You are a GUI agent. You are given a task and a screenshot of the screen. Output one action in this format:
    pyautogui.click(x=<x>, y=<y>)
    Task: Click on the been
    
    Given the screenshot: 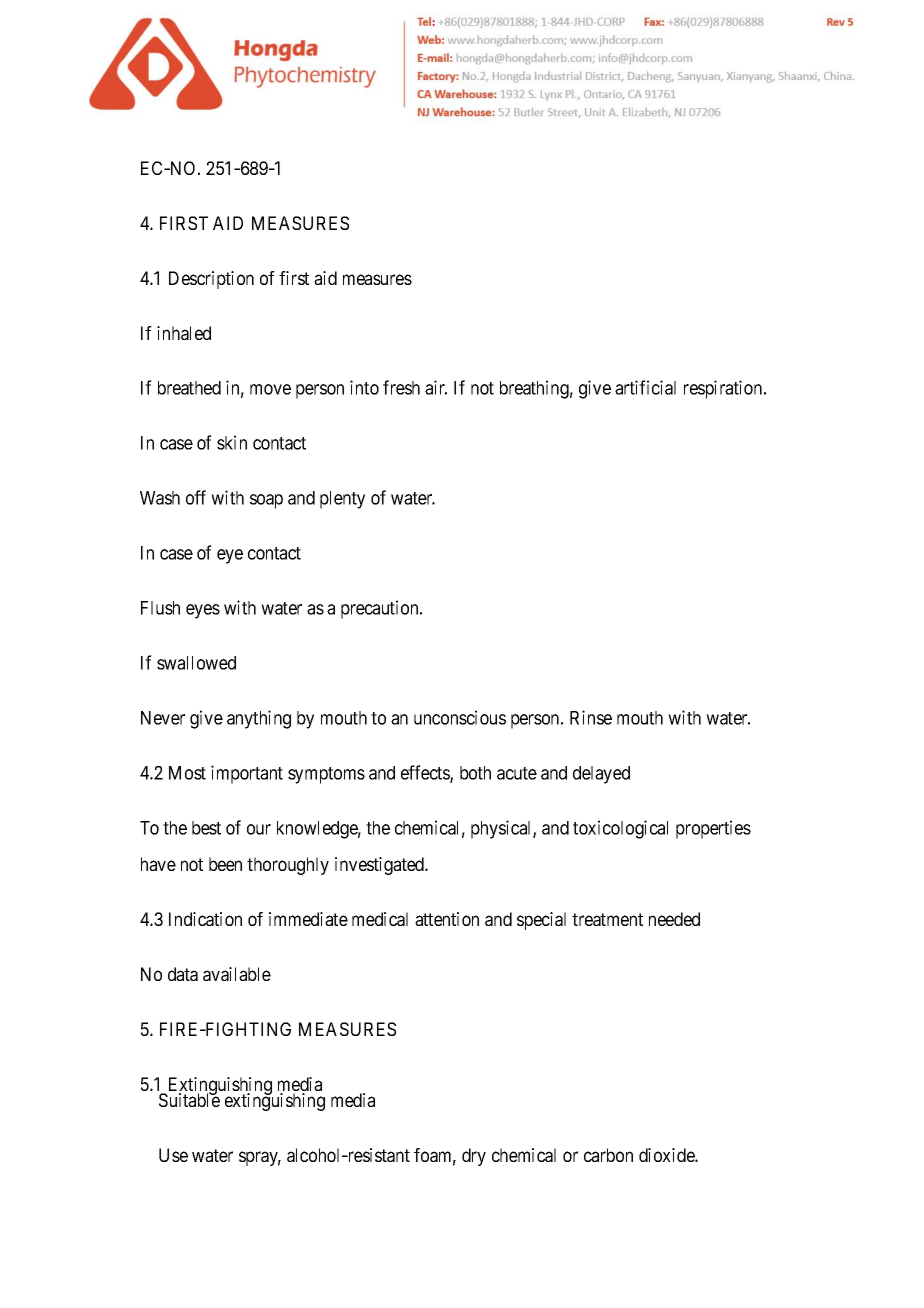 What is the action you would take?
    pyautogui.click(x=225, y=864)
